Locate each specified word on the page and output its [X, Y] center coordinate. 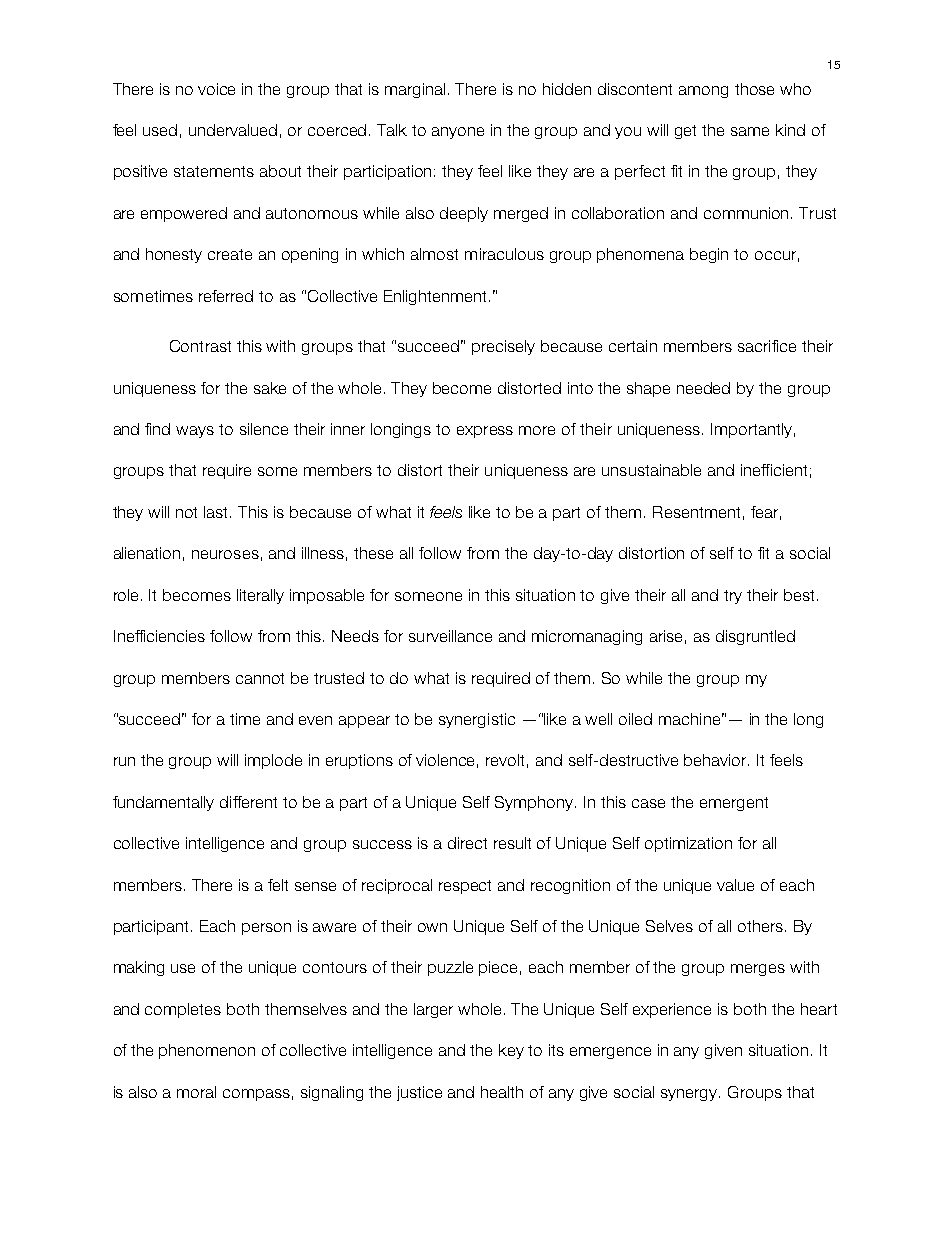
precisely [503, 347]
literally [260, 596]
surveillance [450, 636]
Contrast [200, 346]
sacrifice [767, 346]
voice [216, 89]
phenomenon [207, 1051]
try [733, 597]
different [248, 802]
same [750, 131]
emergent [734, 804]
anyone [458, 133]
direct [467, 843]
